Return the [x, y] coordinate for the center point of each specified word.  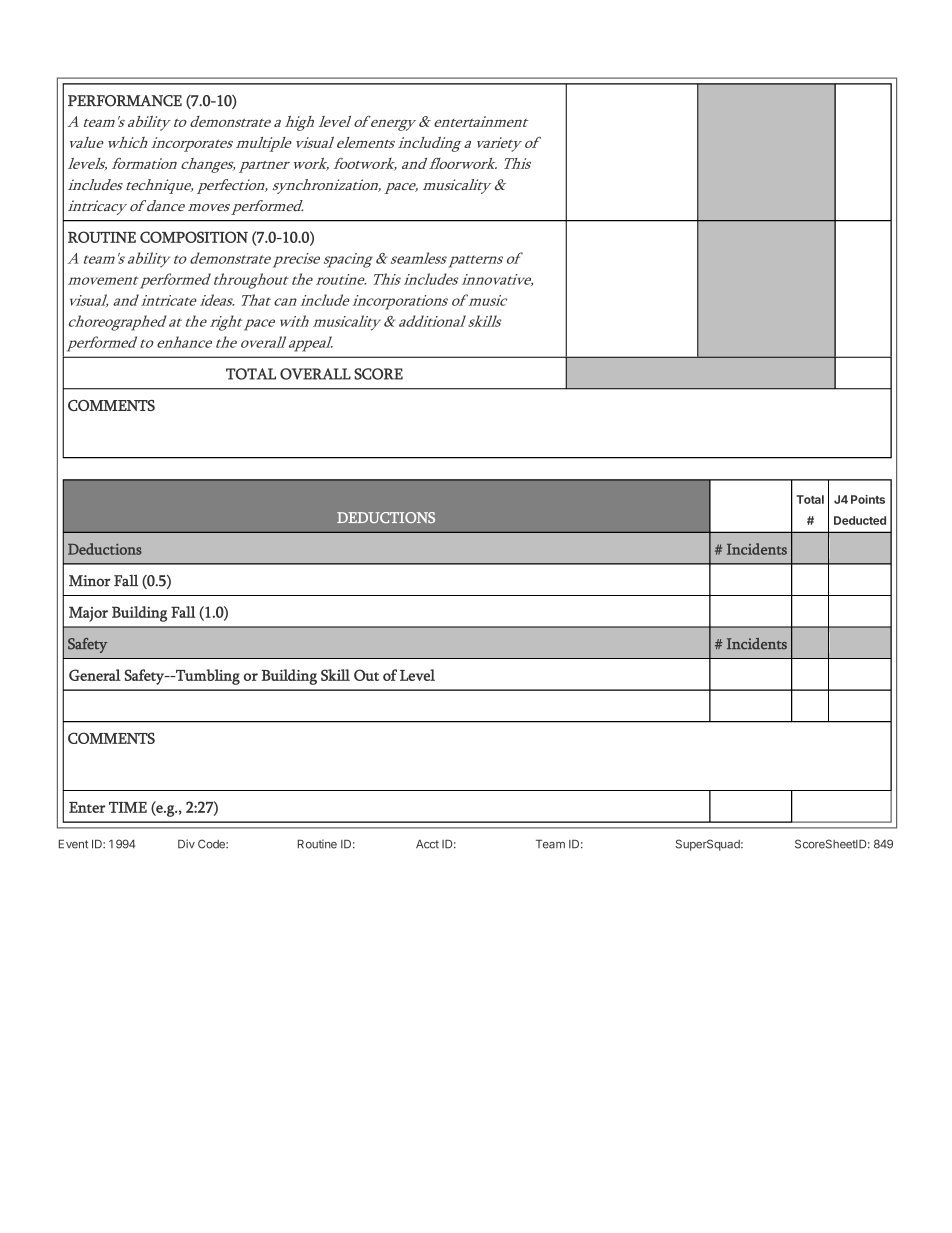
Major [88, 614]
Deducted [860, 520]
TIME [128, 807]
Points [868, 499]
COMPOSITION [194, 237]
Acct [427, 844]
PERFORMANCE [125, 101]
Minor [90, 581]
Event [73, 844]
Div [186, 844]
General [95, 675]
